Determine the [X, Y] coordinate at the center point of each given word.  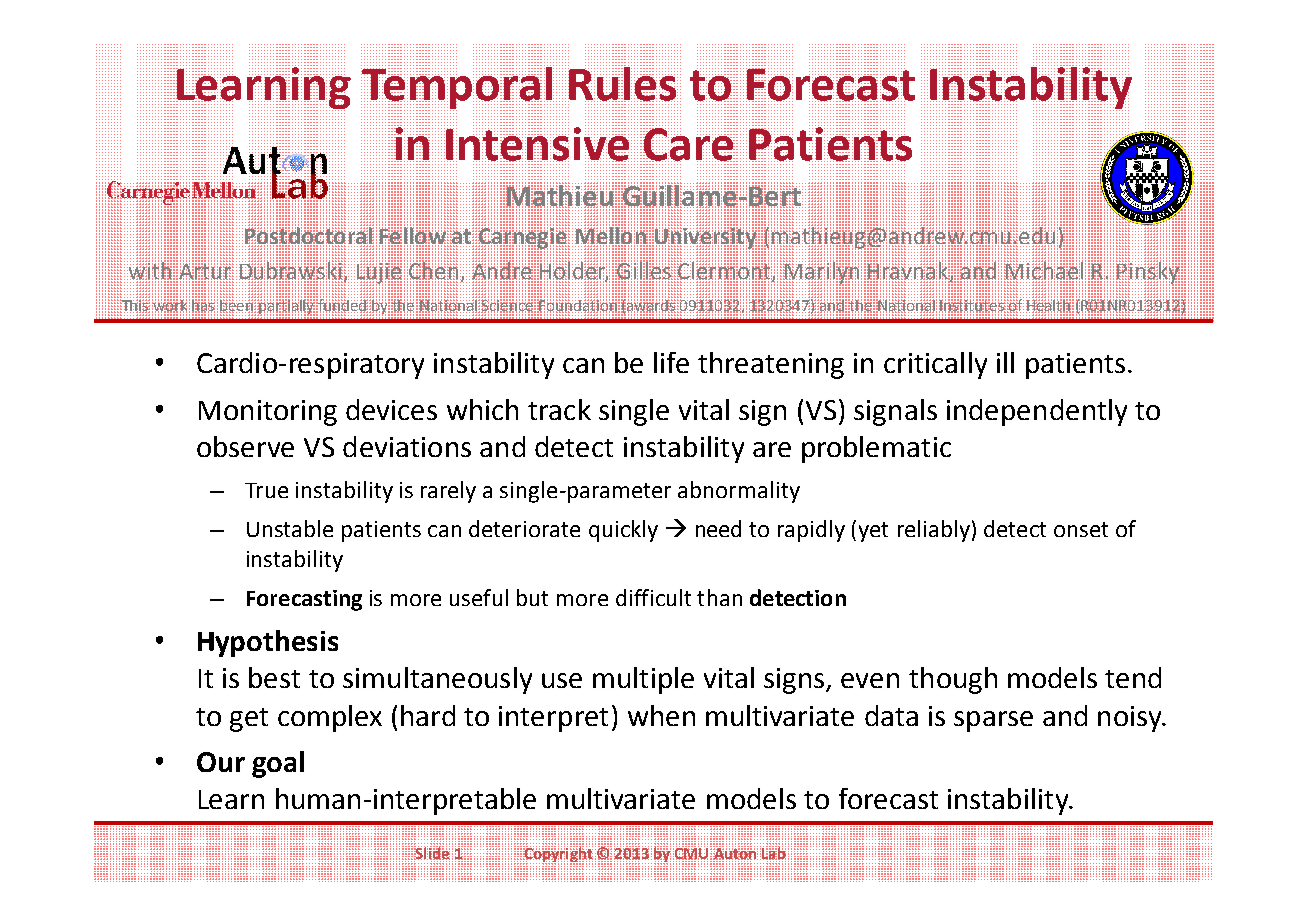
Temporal [457, 88]
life [671, 362]
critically [935, 365]
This [135, 305]
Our [221, 762]
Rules [623, 83]
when [661, 715]
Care [689, 143]
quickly [623, 531]
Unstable [290, 528]
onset [1081, 529]
